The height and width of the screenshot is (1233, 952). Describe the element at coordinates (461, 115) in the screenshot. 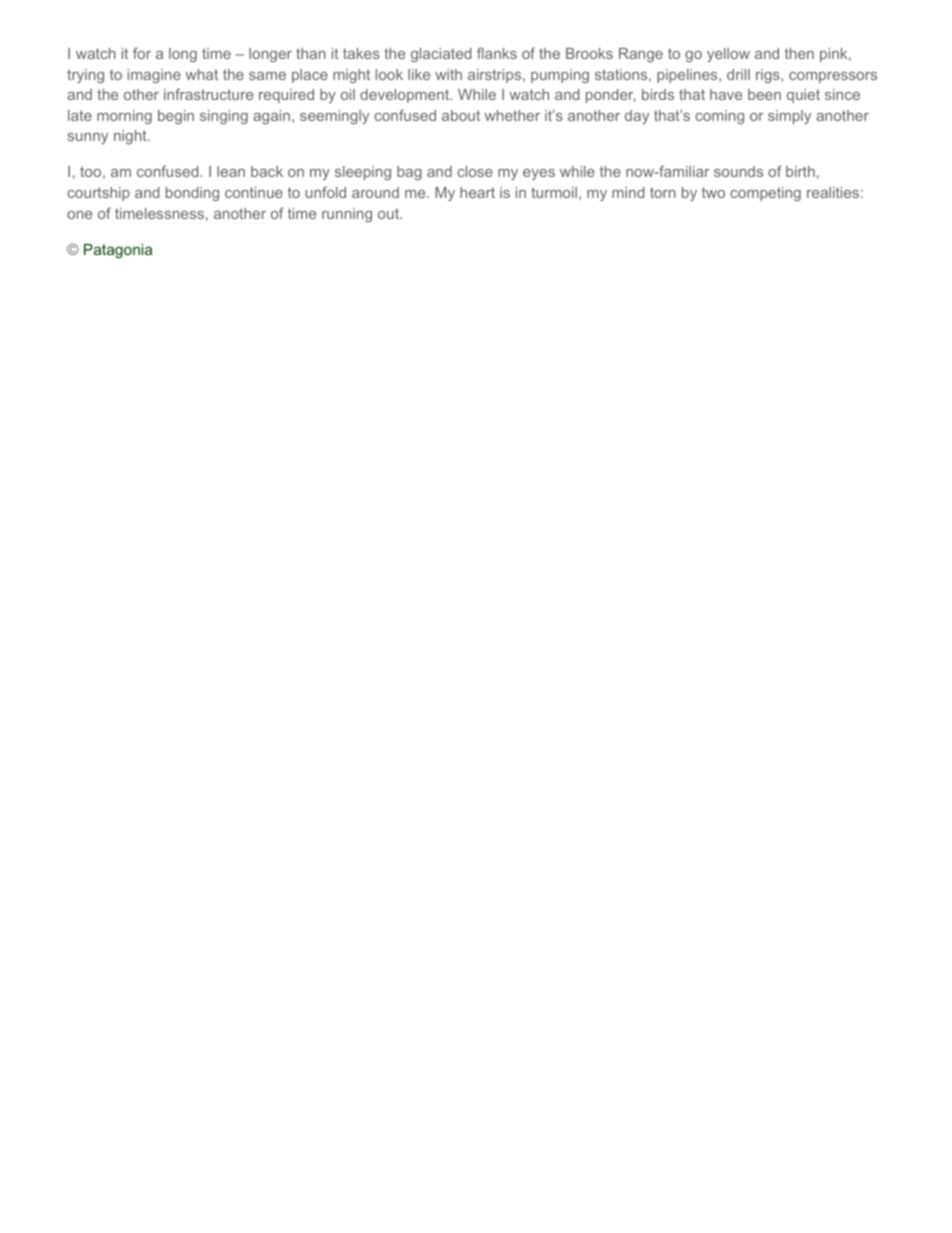

I see `about` at that location.
